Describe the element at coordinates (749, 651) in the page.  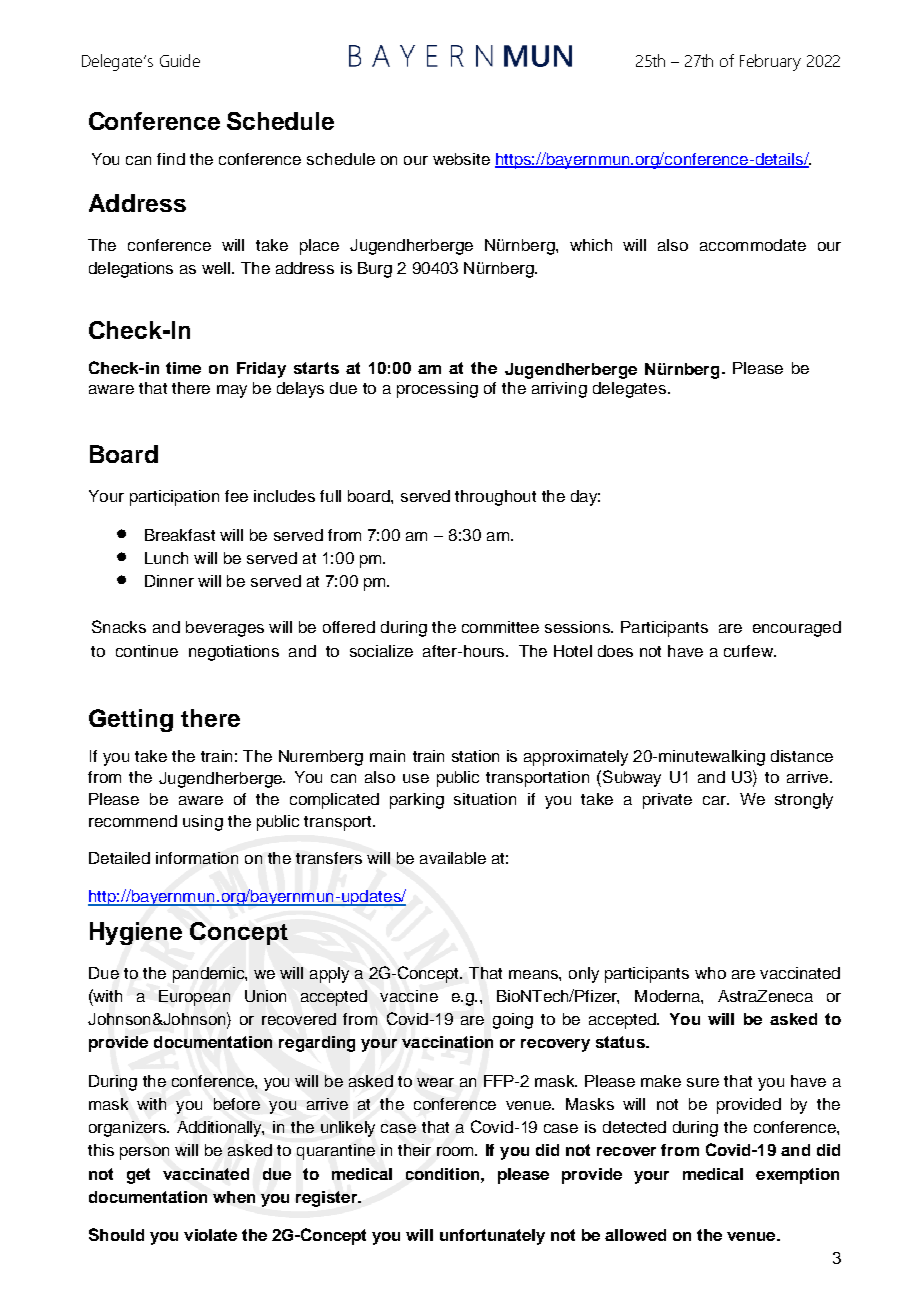
I see `curfew` at that location.
